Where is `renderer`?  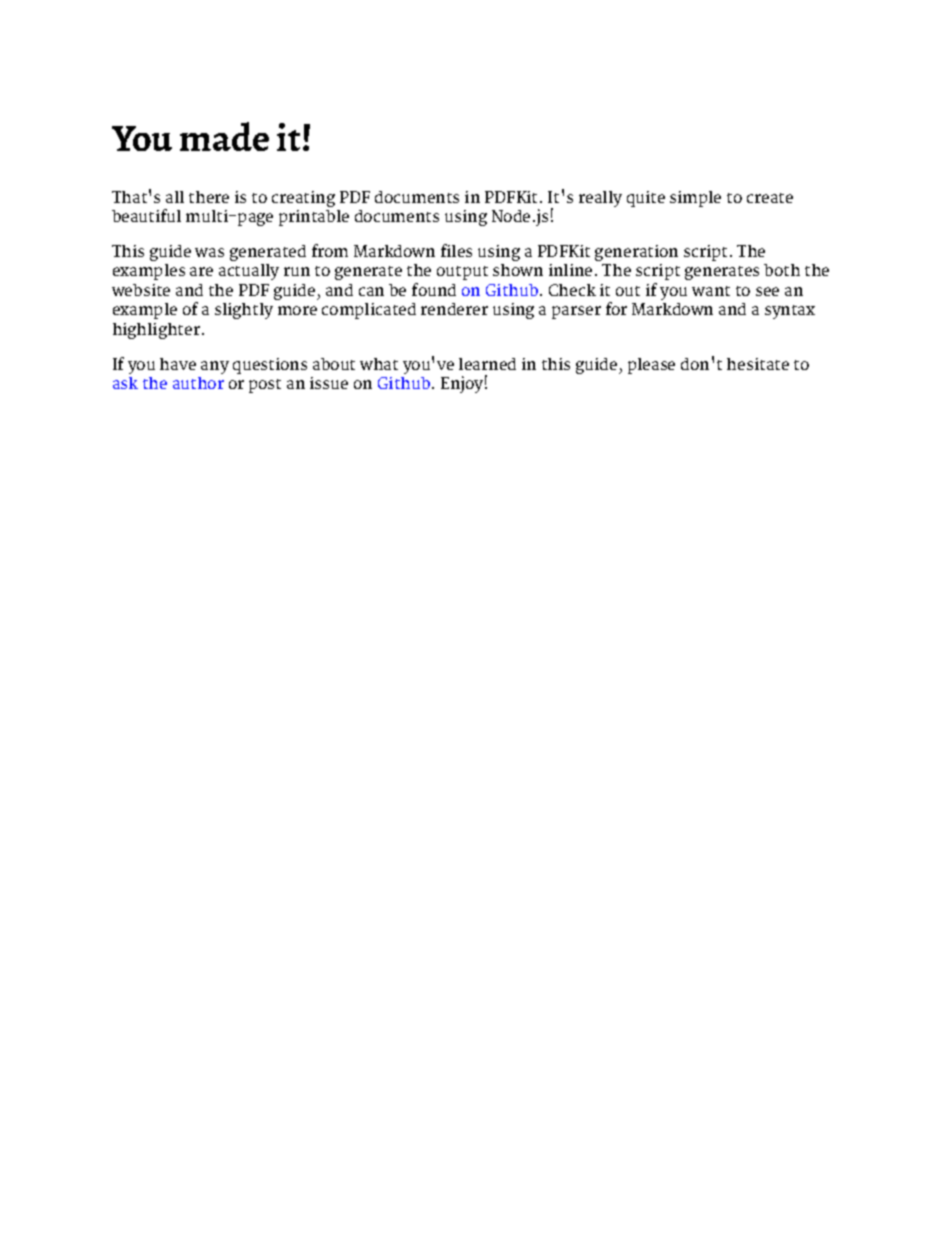
renderer is located at coordinates (454, 309).
